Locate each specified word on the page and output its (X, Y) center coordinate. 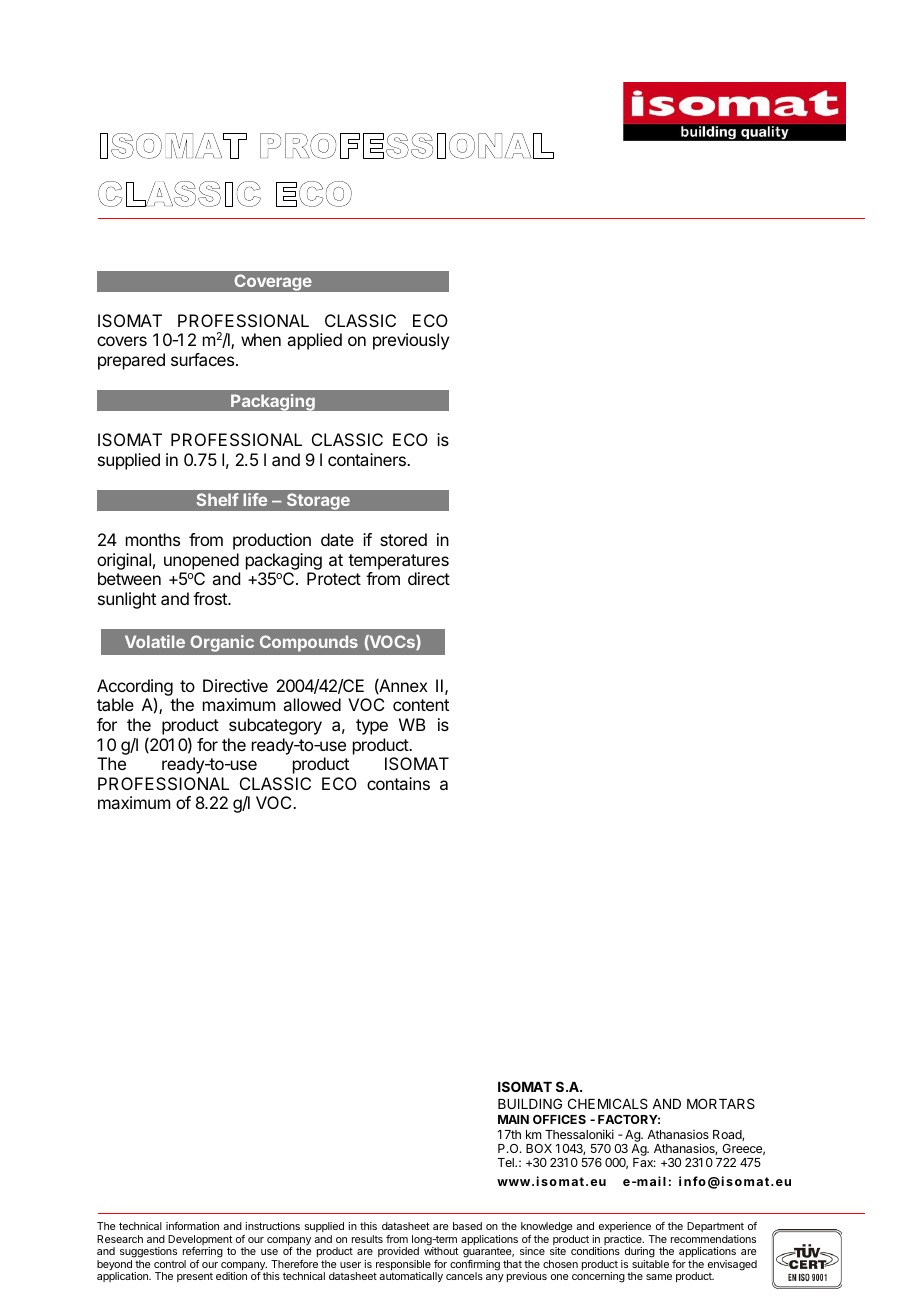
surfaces (204, 359)
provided (398, 1252)
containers (368, 459)
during (640, 1252)
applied (314, 341)
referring (203, 1252)
